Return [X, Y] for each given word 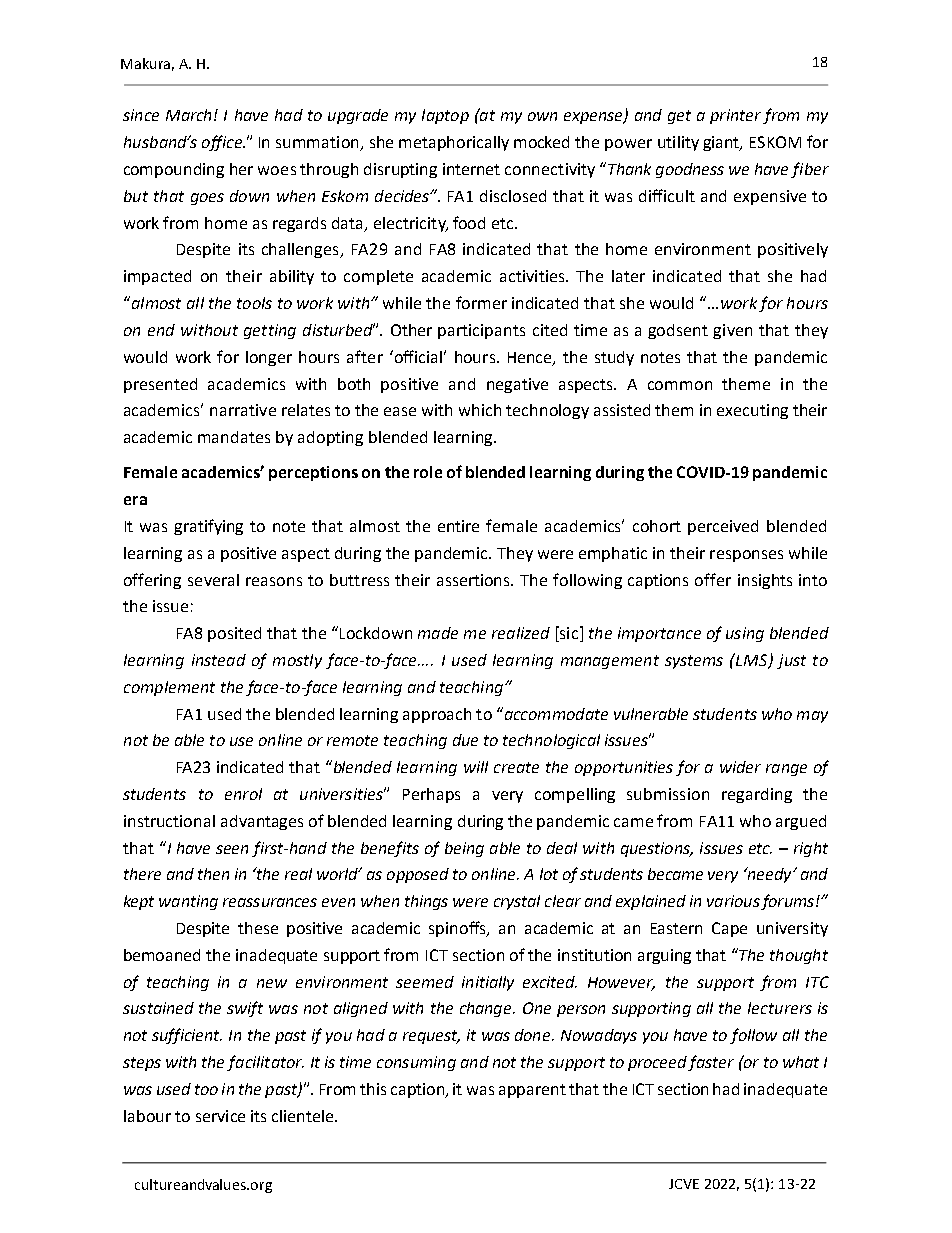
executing [752, 411]
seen [232, 849]
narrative [243, 410]
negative [517, 385]
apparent [532, 1091]
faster [711, 1063]
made [438, 633]
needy [770, 875]
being [464, 849]
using [745, 634]
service [220, 1116]
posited [234, 634]
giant [722, 143]
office [223, 143]
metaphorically [454, 143]
